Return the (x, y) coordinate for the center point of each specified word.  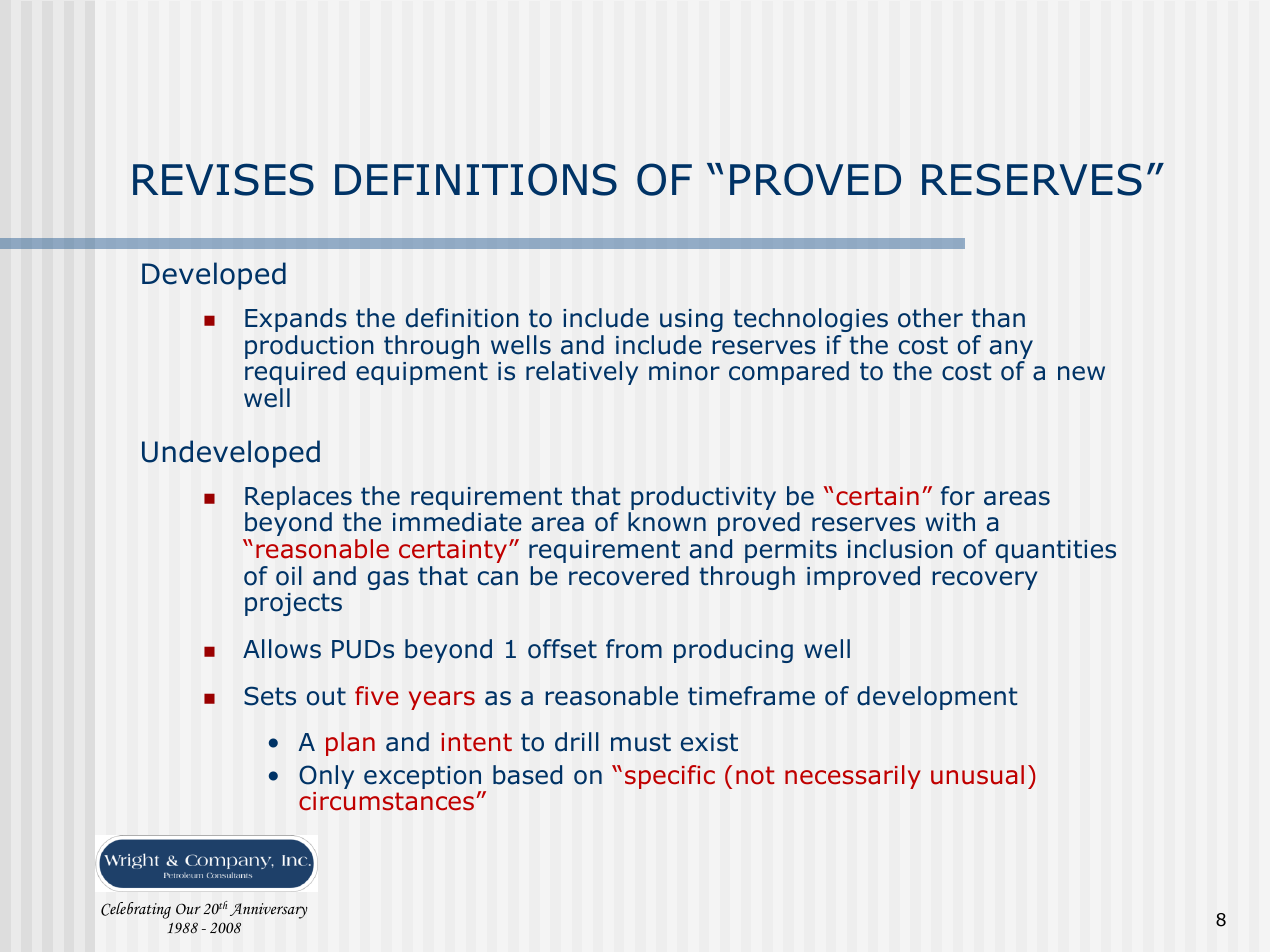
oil (289, 576)
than (998, 318)
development (937, 698)
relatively (582, 373)
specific (670, 777)
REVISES (223, 179)
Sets (270, 696)
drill (577, 742)
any (1011, 351)
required (295, 373)
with (950, 522)
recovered (629, 576)
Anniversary (268, 911)
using (691, 320)
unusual (977, 775)
